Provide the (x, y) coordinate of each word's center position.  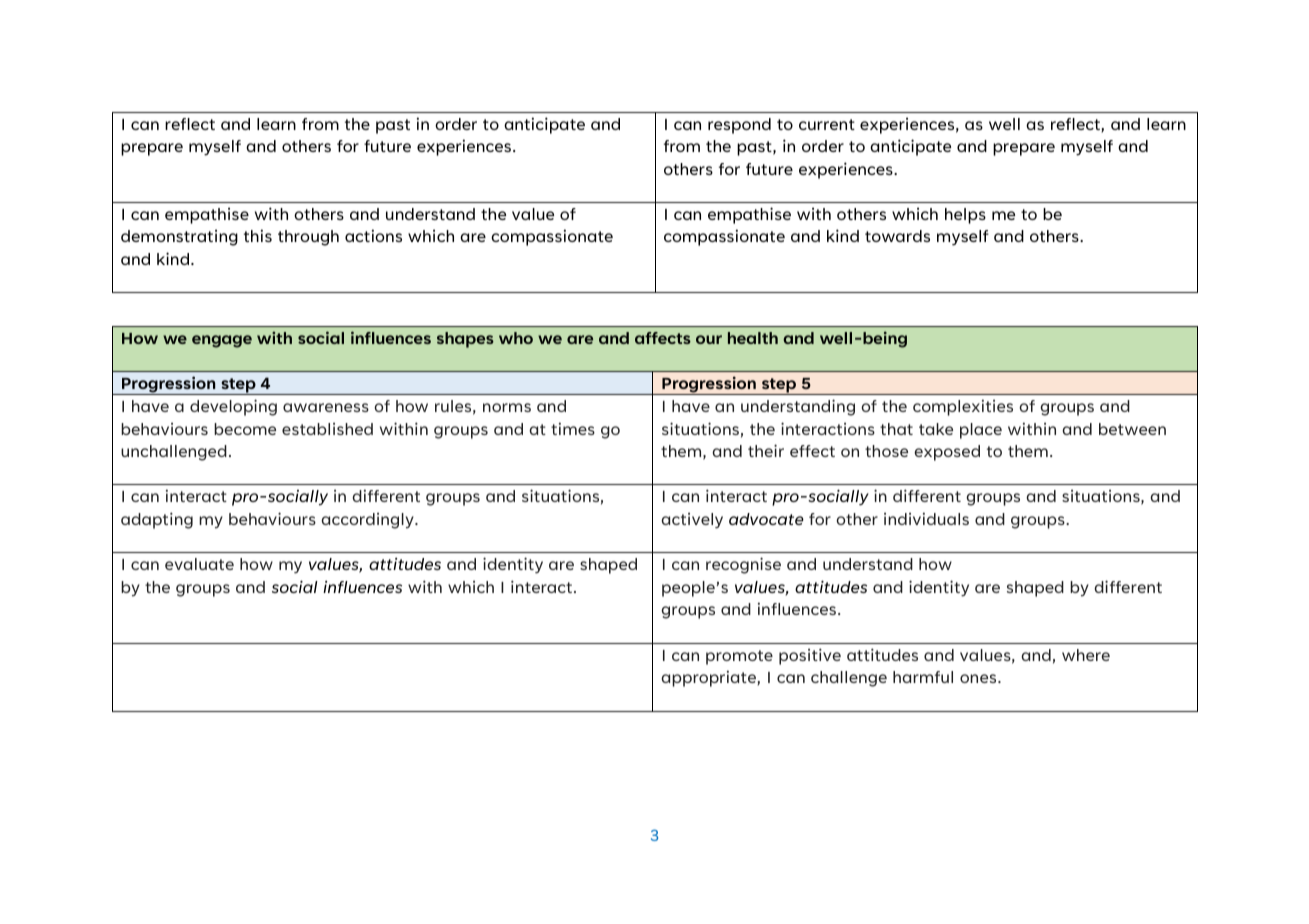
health (753, 338)
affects (663, 338)
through (308, 238)
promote (739, 657)
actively (692, 521)
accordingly (368, 521)
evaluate (199, 564)
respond (739, 126)
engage (222, 341)
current (827, 124)
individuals (926, 518)
